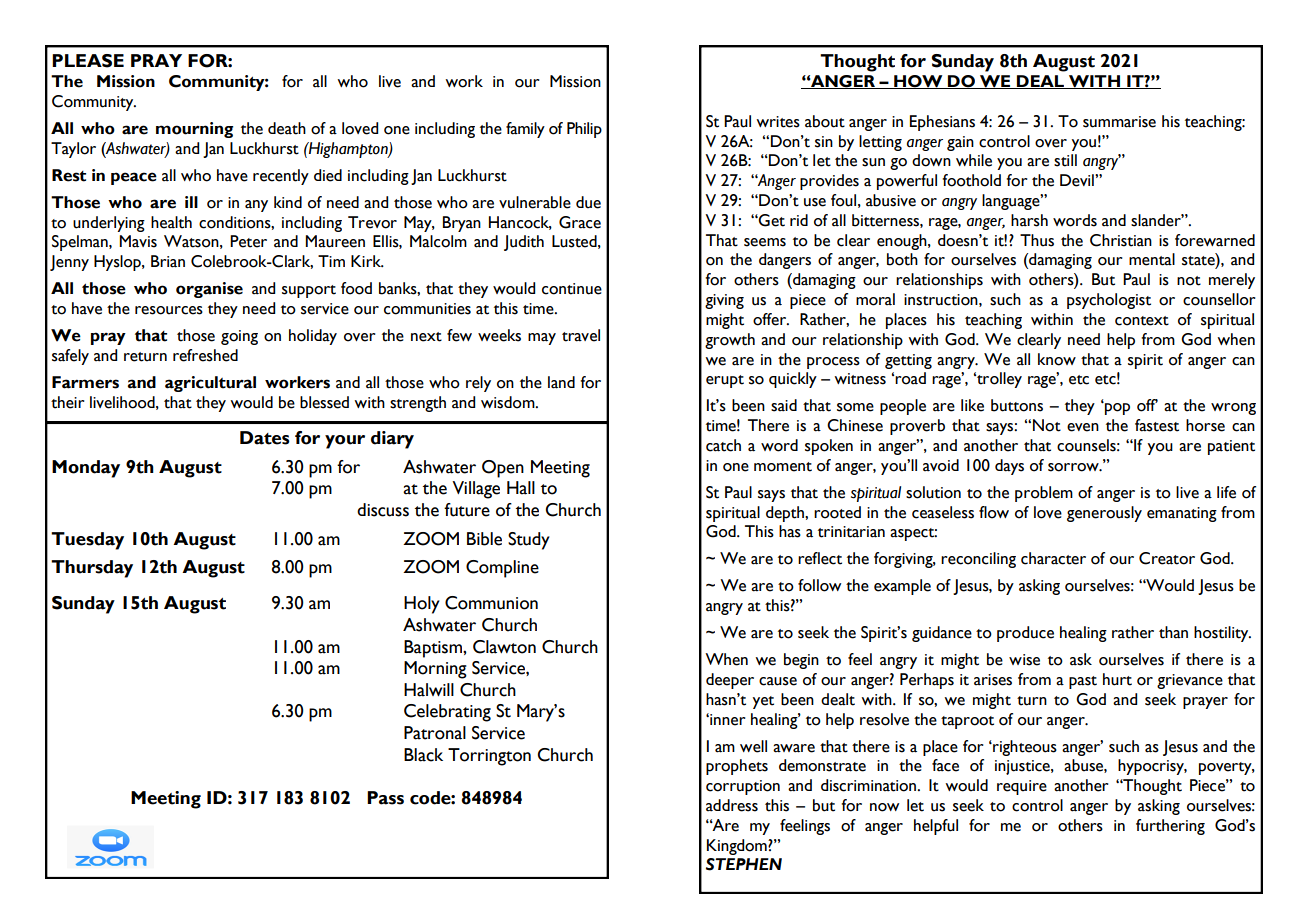 Image resolution: width=1308 pixels, height=924 pixels. What do you see at coordinates (1119, 122) in the page?
I see `summarise` at bounding box center [1119, 122].
